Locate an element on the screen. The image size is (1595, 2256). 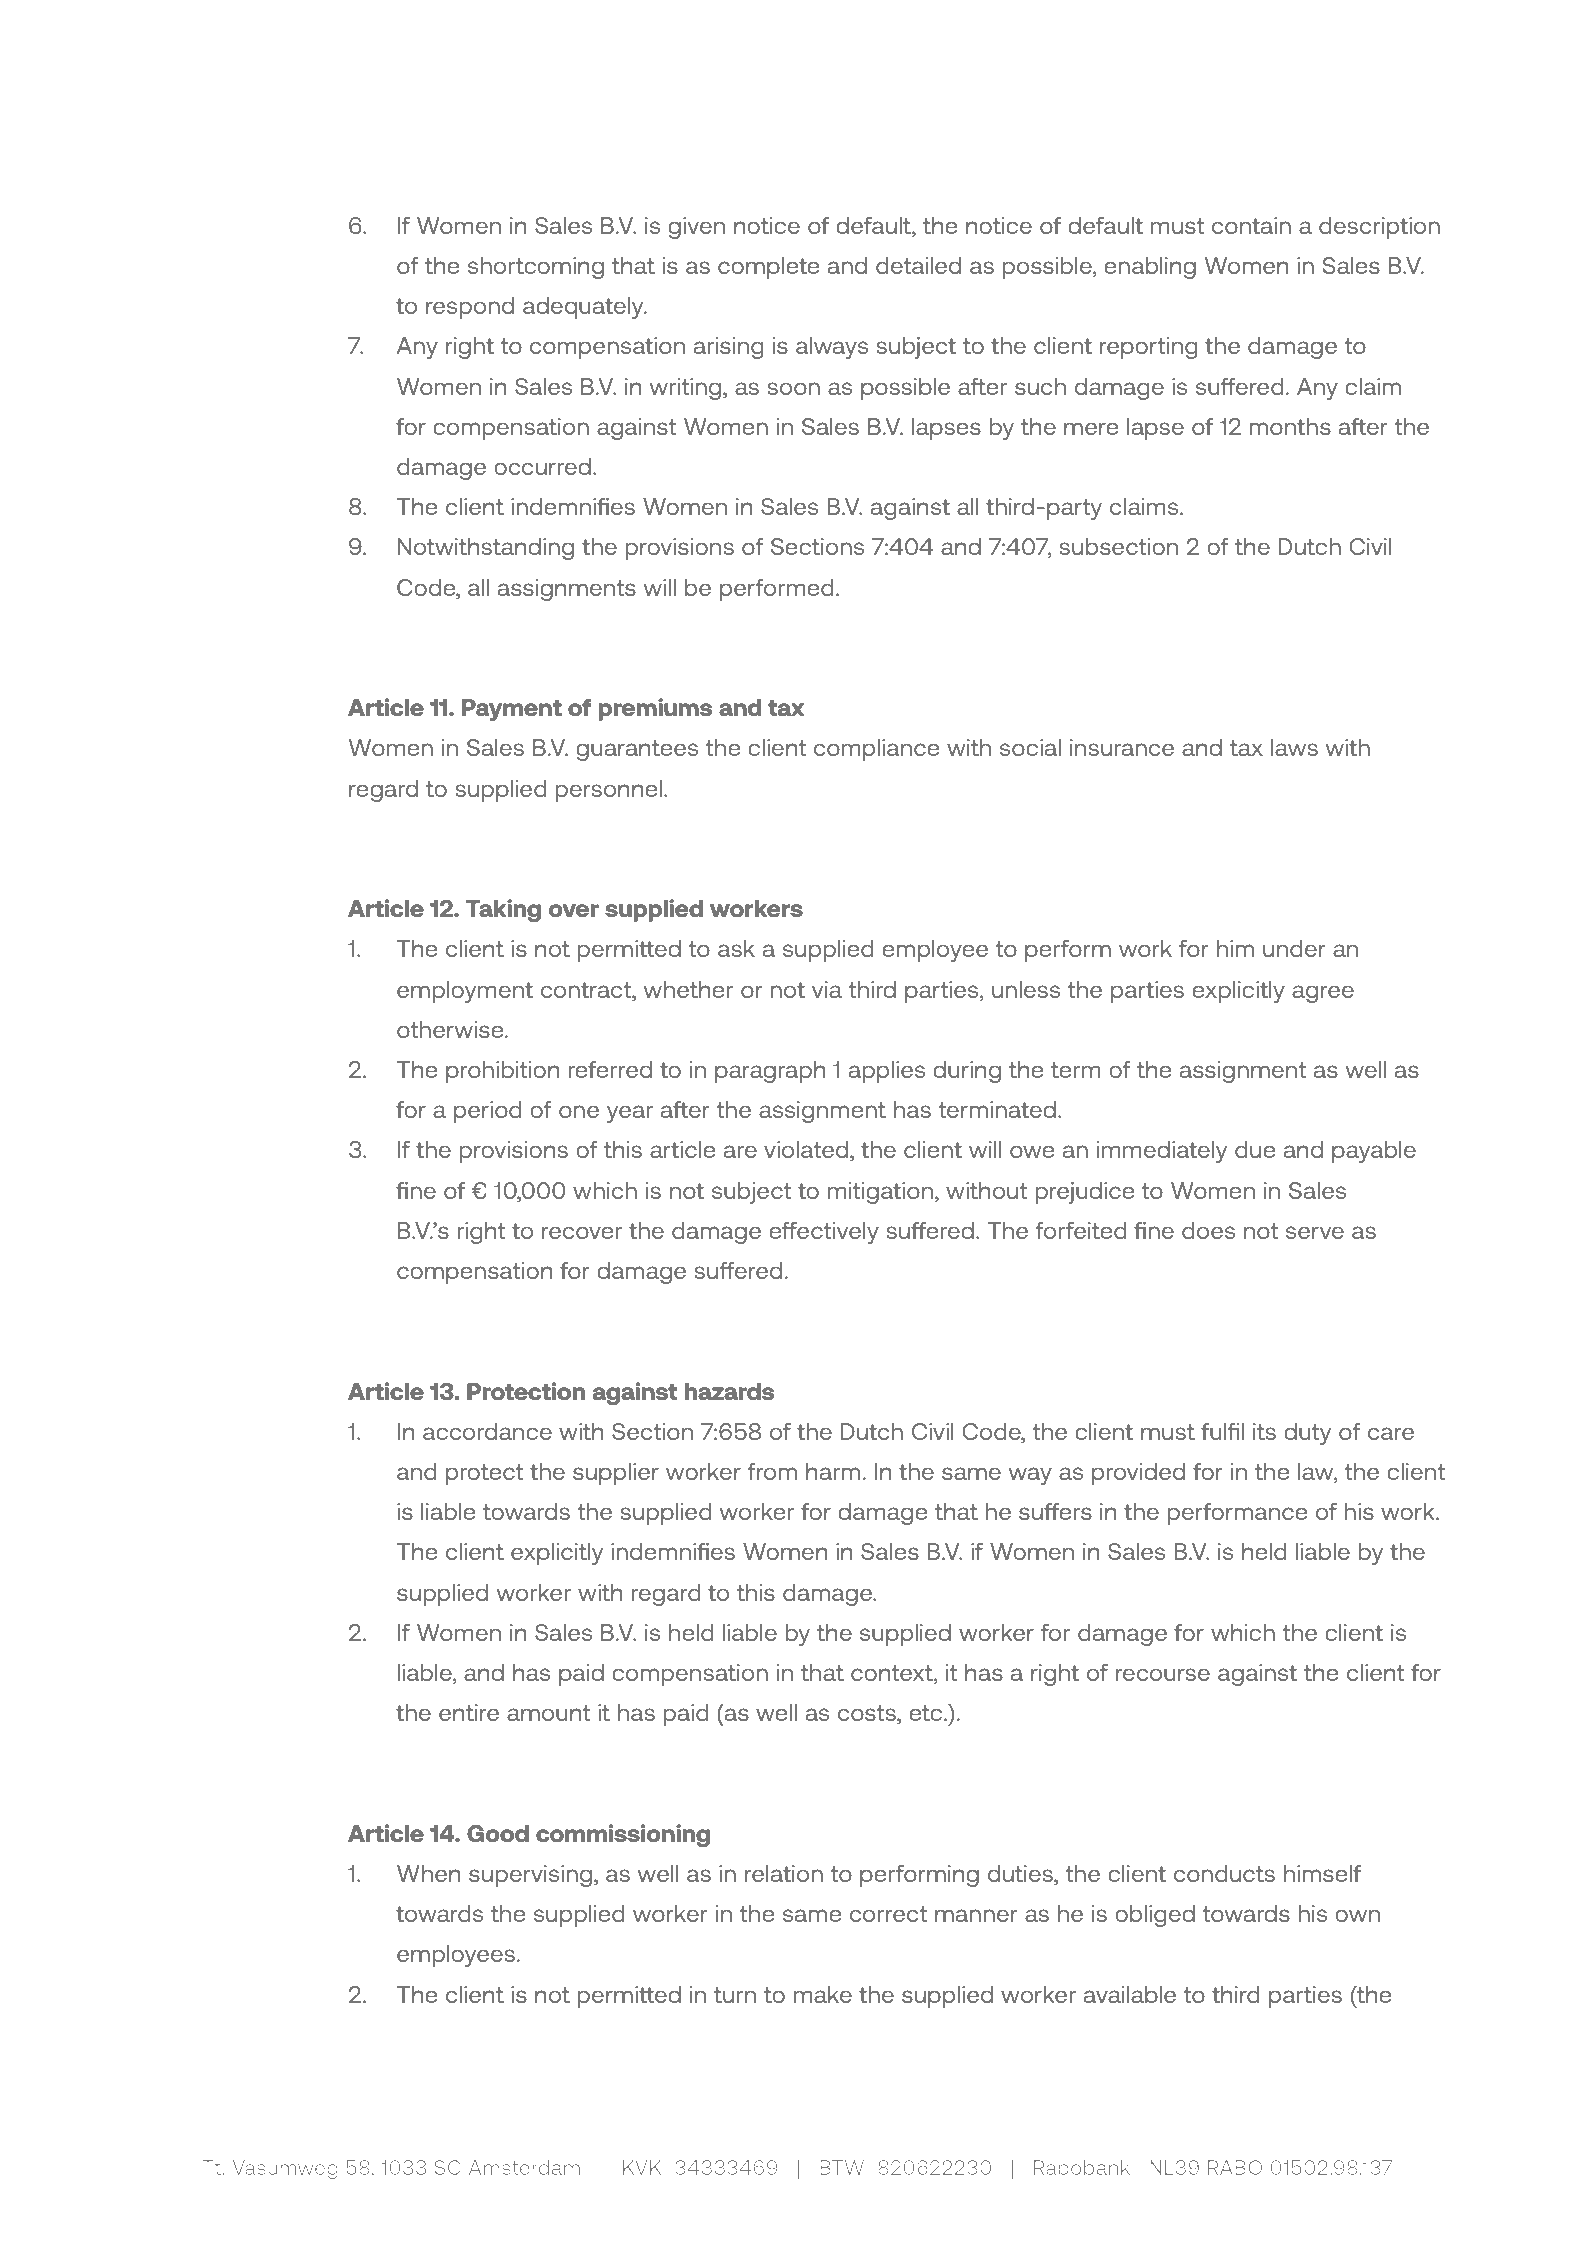
available is located at coordinates (1130, 1994).
